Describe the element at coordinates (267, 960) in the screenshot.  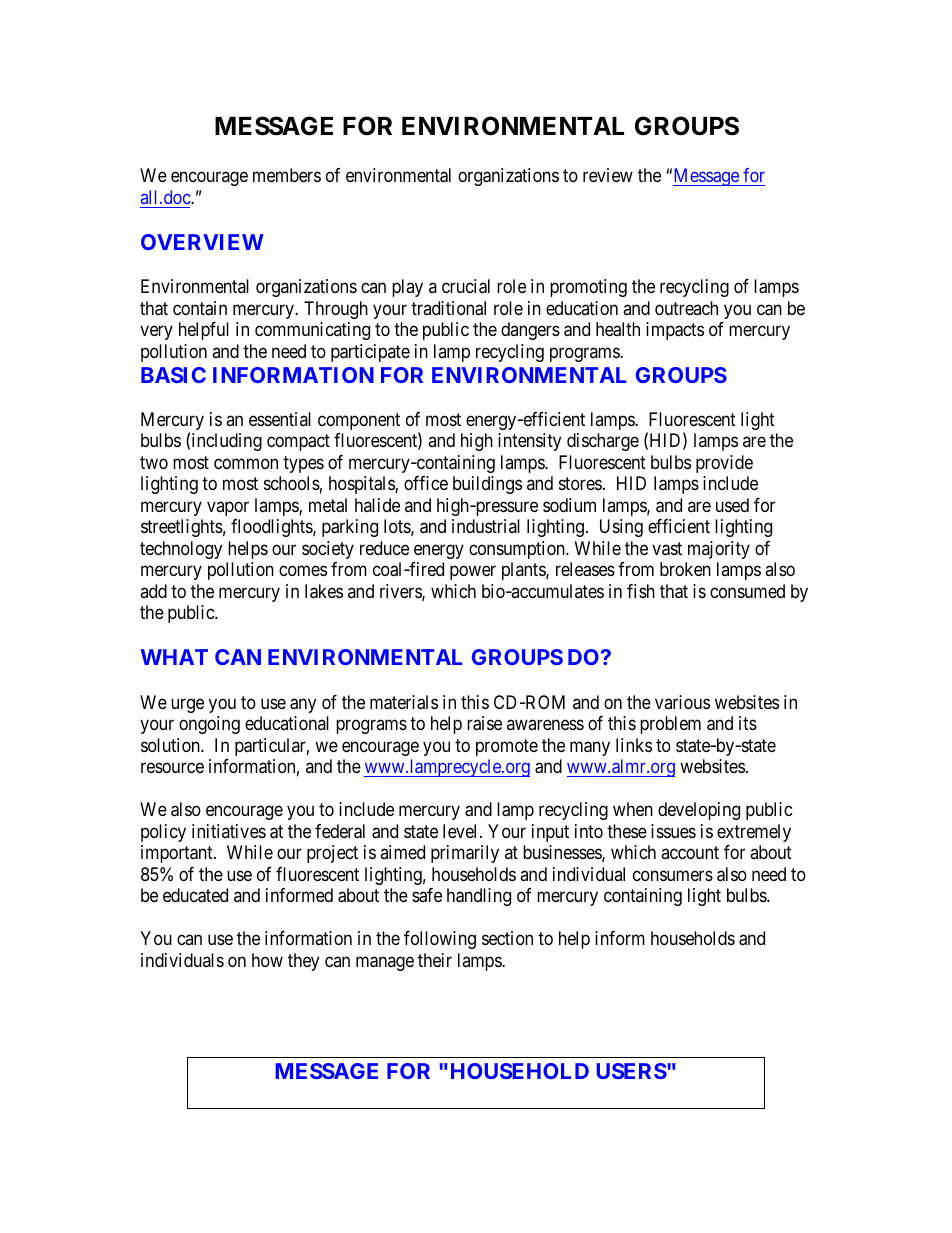
I see `how` at that location.
